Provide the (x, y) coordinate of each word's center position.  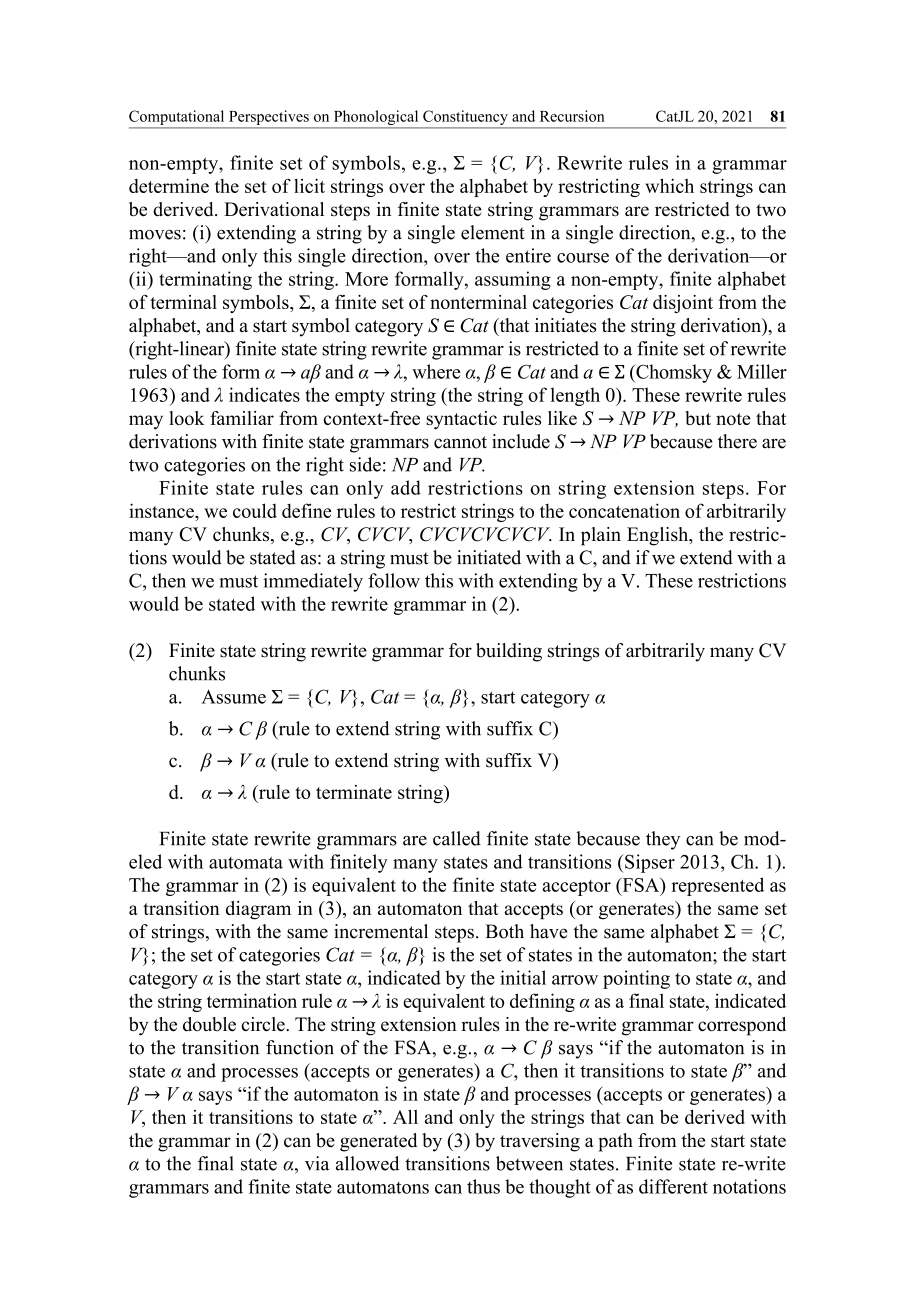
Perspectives (269, 117)
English (659, 536)
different (673, 1186)
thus (483, 1186)
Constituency (465, 119)
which (669, 185)
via (317, 1163)
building (509, 652)
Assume (233, 697)
